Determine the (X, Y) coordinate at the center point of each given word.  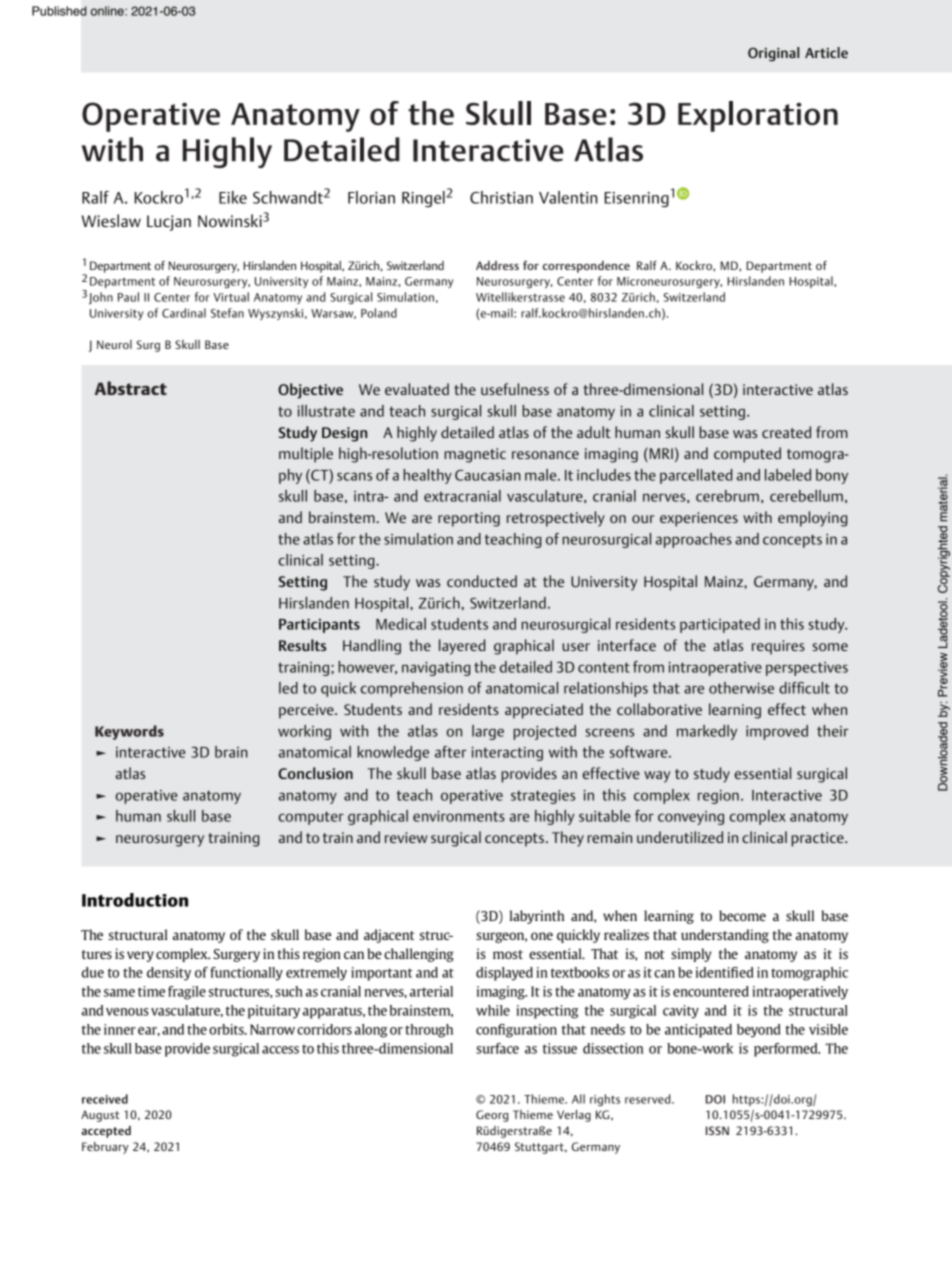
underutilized (680, 837)
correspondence (586, 267)
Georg (492, 1116)
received (105, 1099)
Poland (379, 313)
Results (302, 645)
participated (720, 625)
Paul (128, 297)
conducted (482, 581)
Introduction (135, 900)
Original (773, 54)
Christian (501, 197)
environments (459, 816)
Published (59, 11)
